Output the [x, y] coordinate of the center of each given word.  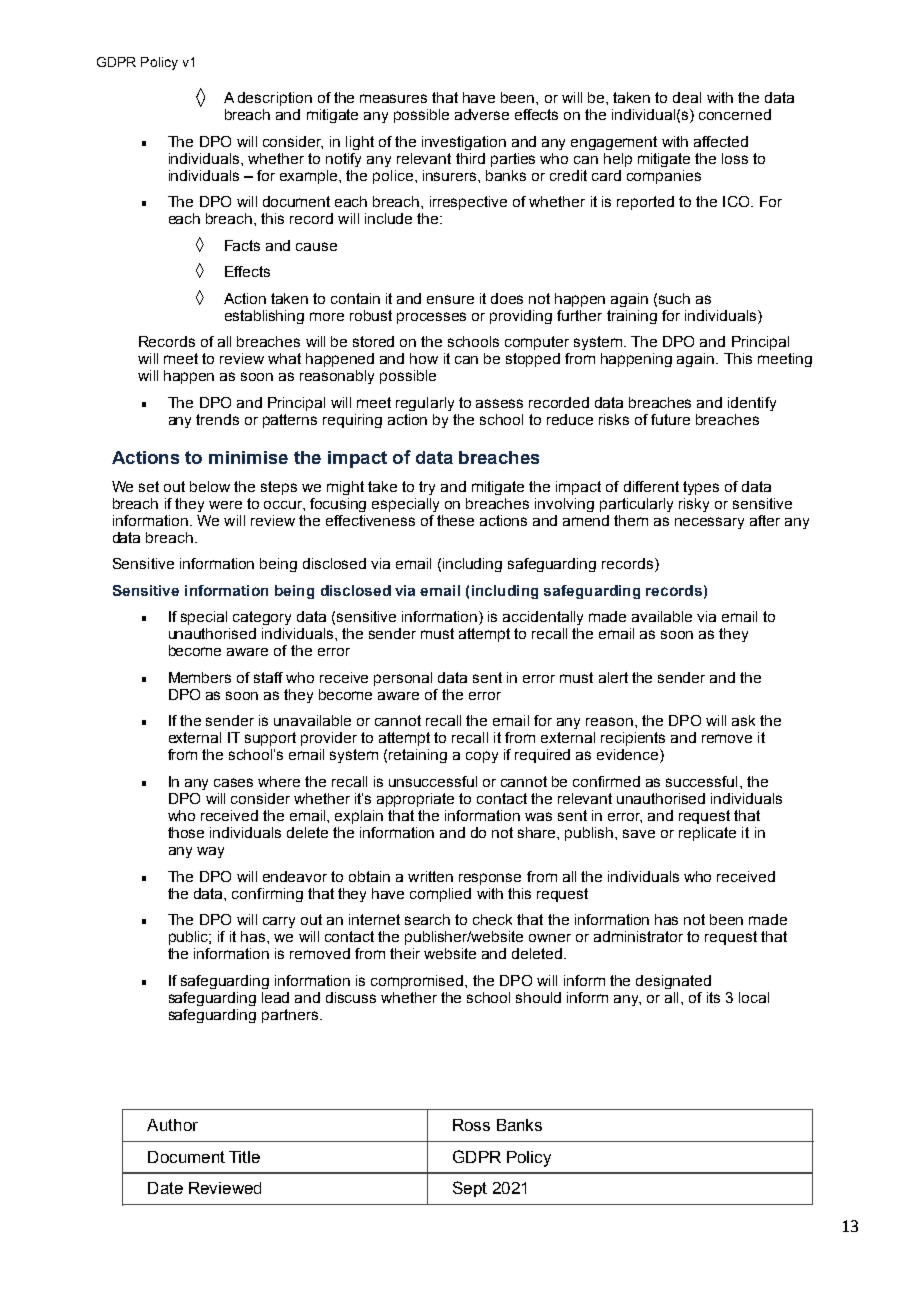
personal [403, 679]
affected [721, 141]
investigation [464, 143]
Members [200, 677]
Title [244, 1157]
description [275, 99]
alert [613, 677]
